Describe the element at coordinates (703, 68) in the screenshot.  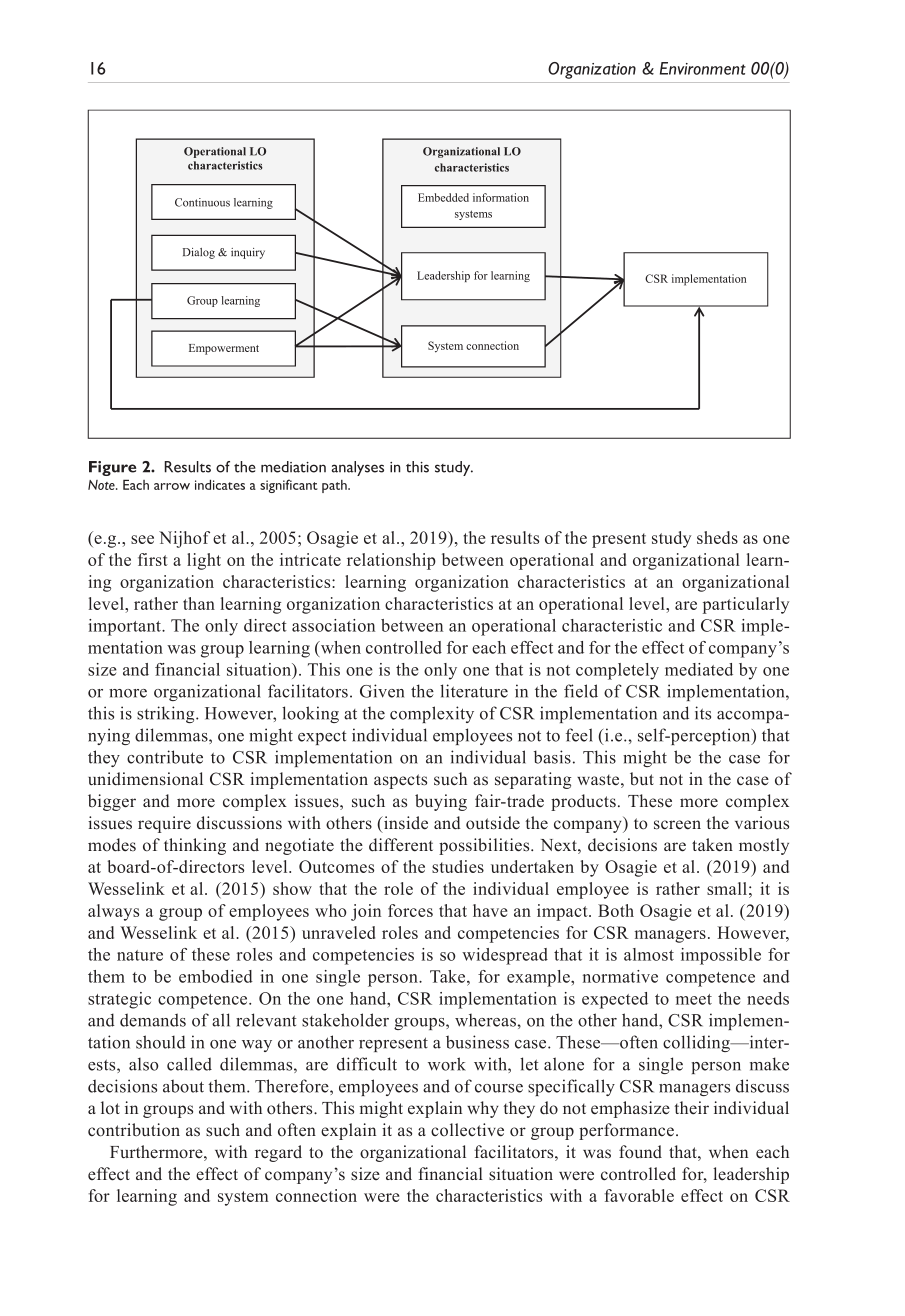
I see `Environment` at that location.
